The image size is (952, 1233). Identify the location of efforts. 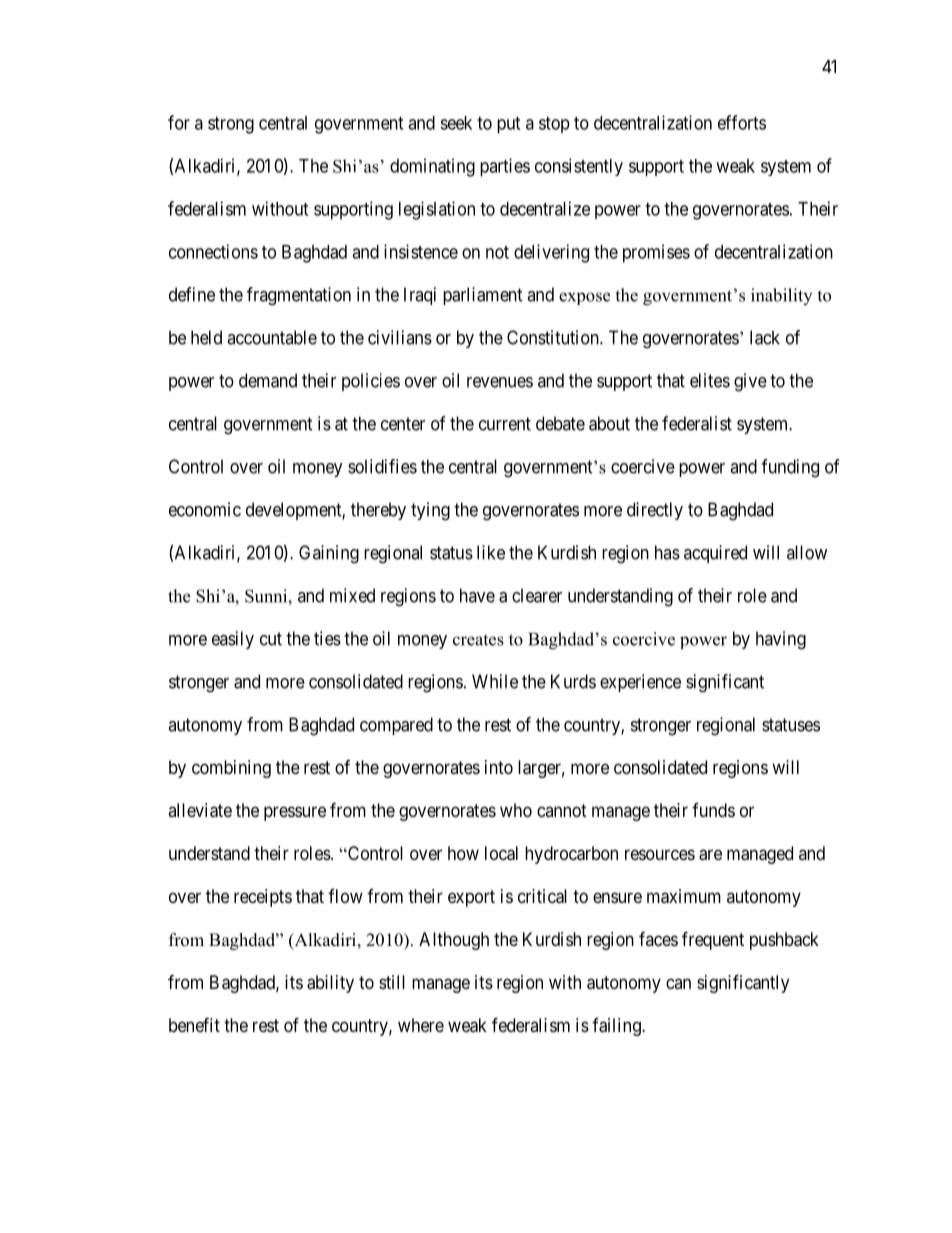
(742, 122).
